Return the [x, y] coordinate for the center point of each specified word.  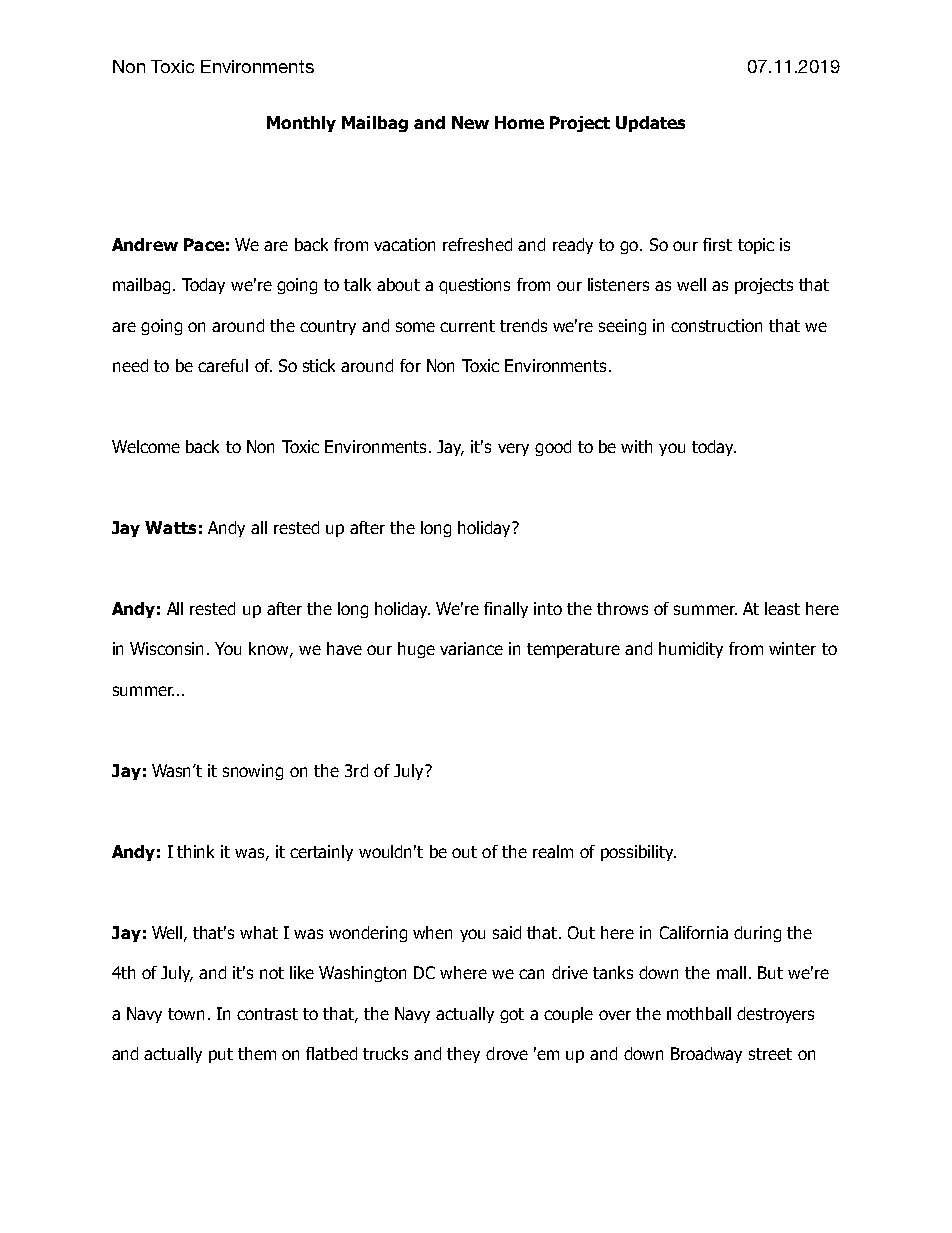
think [195, 851]
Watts [170, 527]
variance [471, 648]
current [467, 326]
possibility [638, 853]
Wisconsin [166, 648]
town [186, 1014]
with [636, 446]
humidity [691, 650]
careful [223, 365]
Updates [650, 124]
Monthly [301, 124]
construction [716, 325]
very [513, 449]
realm [553, 851]
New [470, 122]
